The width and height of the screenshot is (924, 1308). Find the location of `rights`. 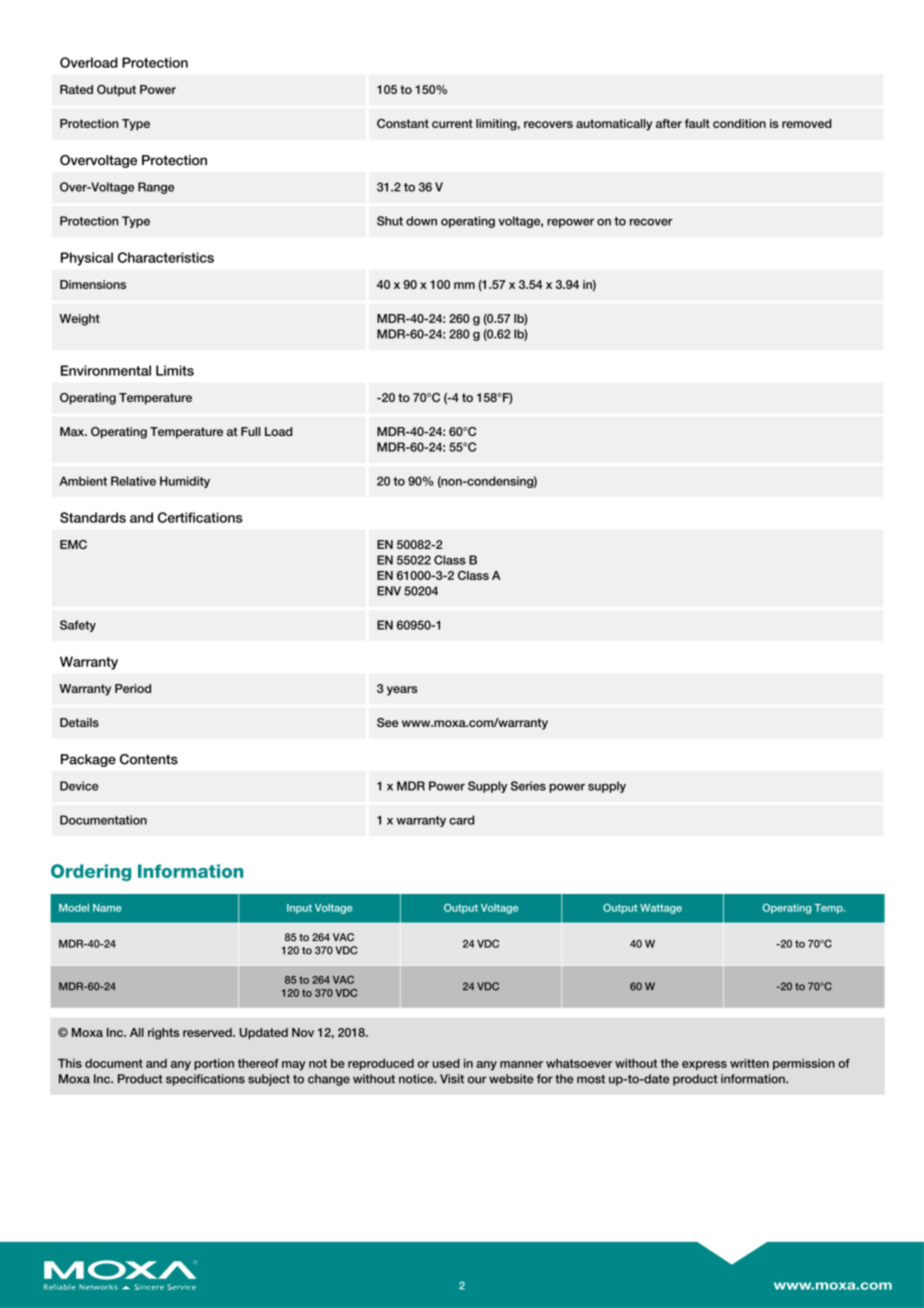

rights is located at coordinates (163, 1034).
